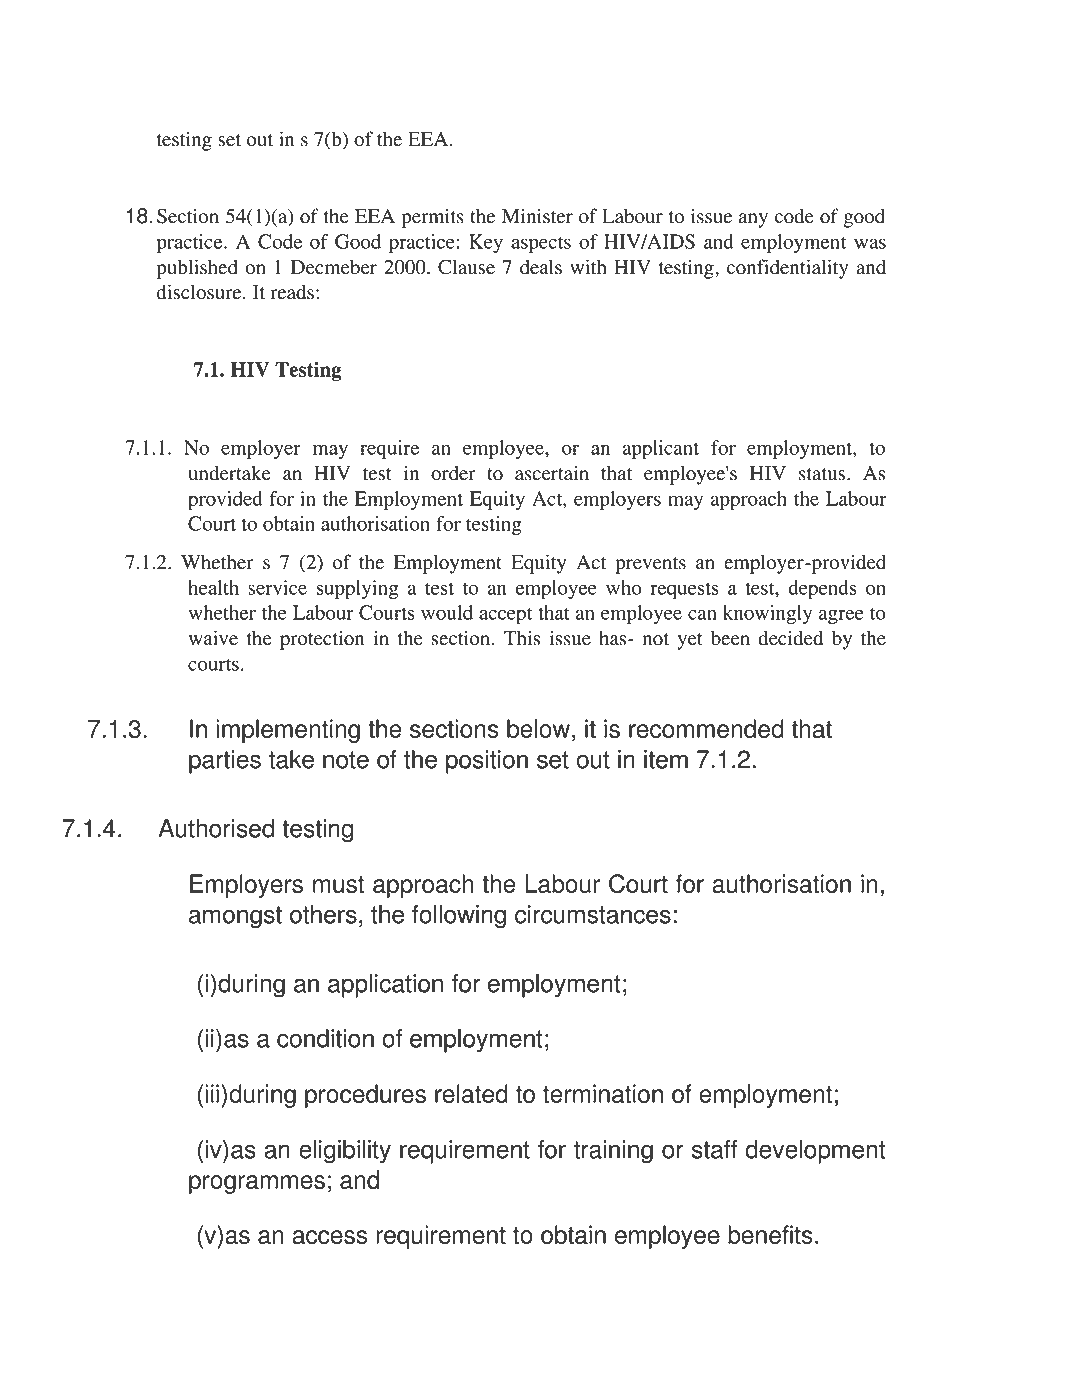 Image resolution: width=1074 pixels, height=1390 pixels. I want to click on confidentiality, so click(787, 269).
